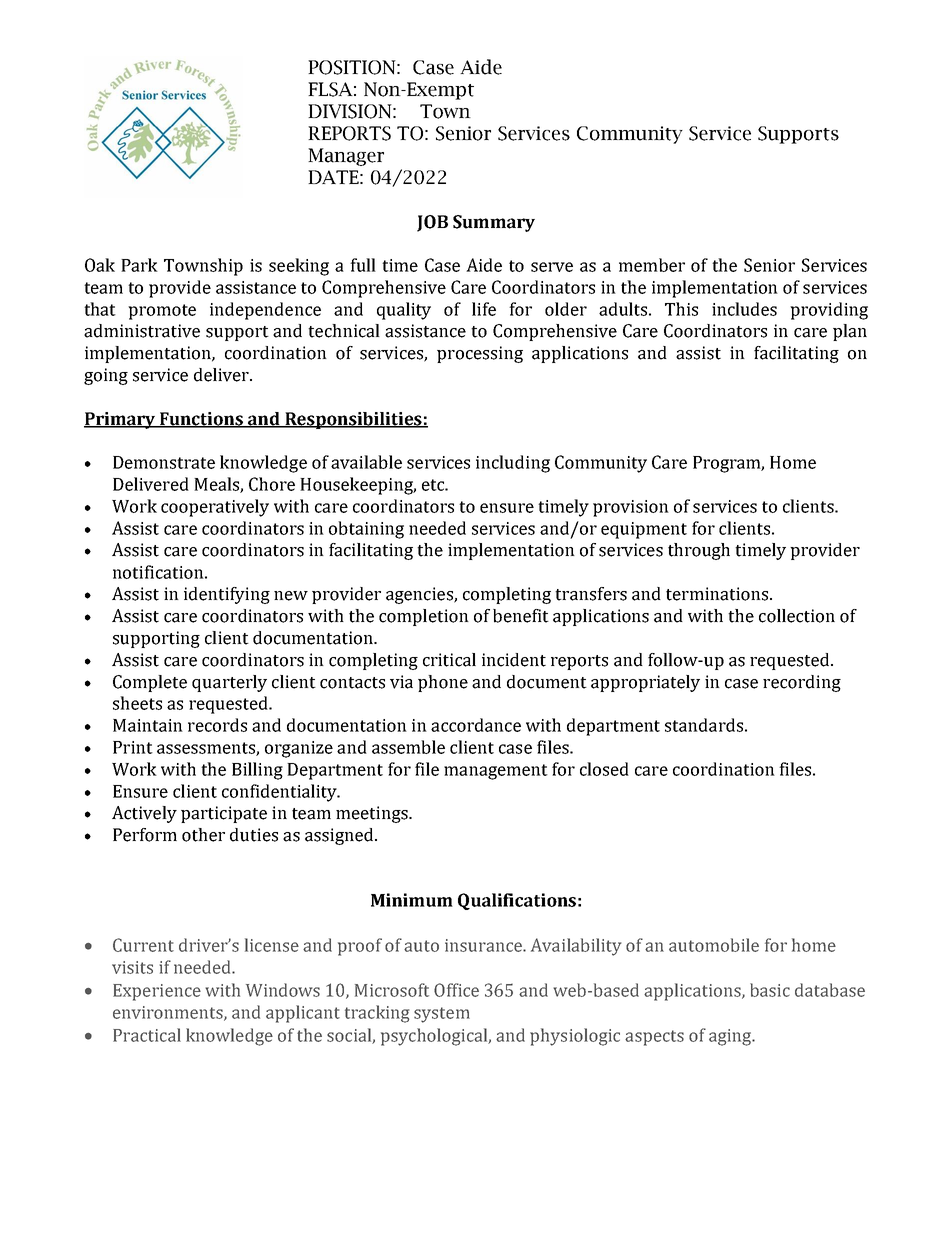 This image has height=1233, width=952. Describe the element at coordinates (652, 265) in the image. I see `member` at that location.
